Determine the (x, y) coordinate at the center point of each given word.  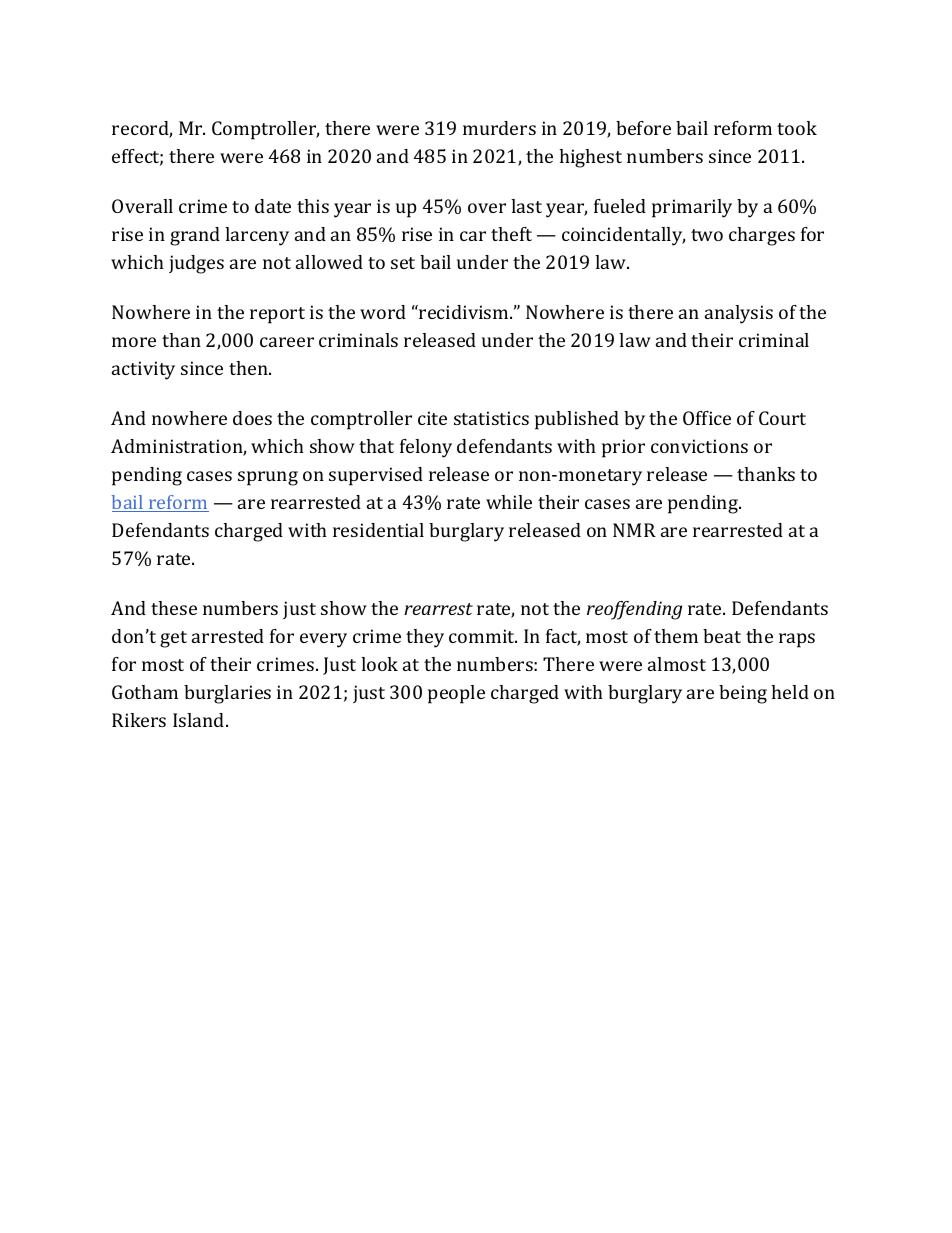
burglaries (227, 694)
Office (707, 418)
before (643, 128)
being (743, 694)
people (456, 694)
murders (499, 128)
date (273, 206)
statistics (491, 418)
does (252, 418)
